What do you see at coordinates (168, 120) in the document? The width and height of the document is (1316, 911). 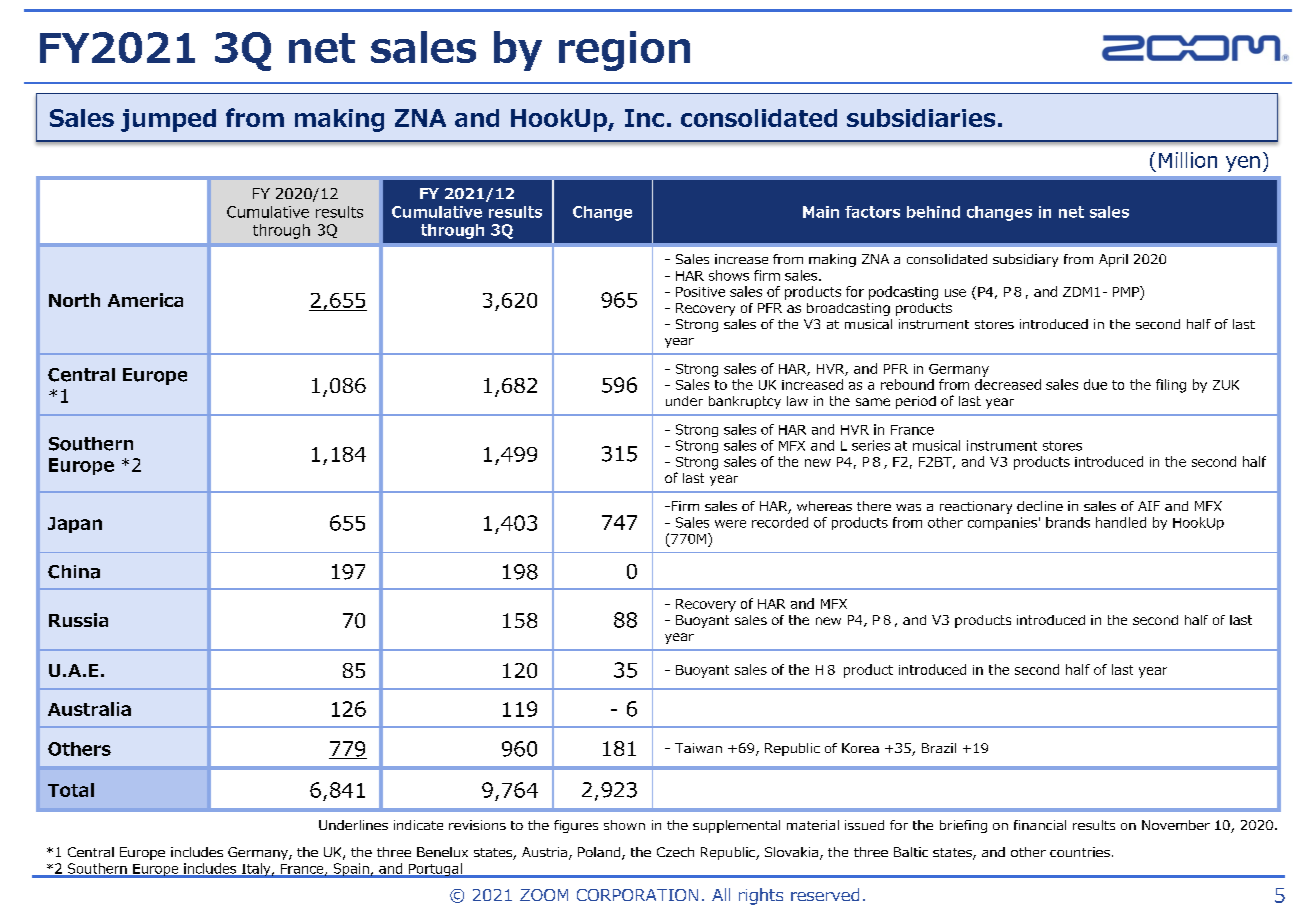 I see `jumped` at bounding box center [168, 120].
